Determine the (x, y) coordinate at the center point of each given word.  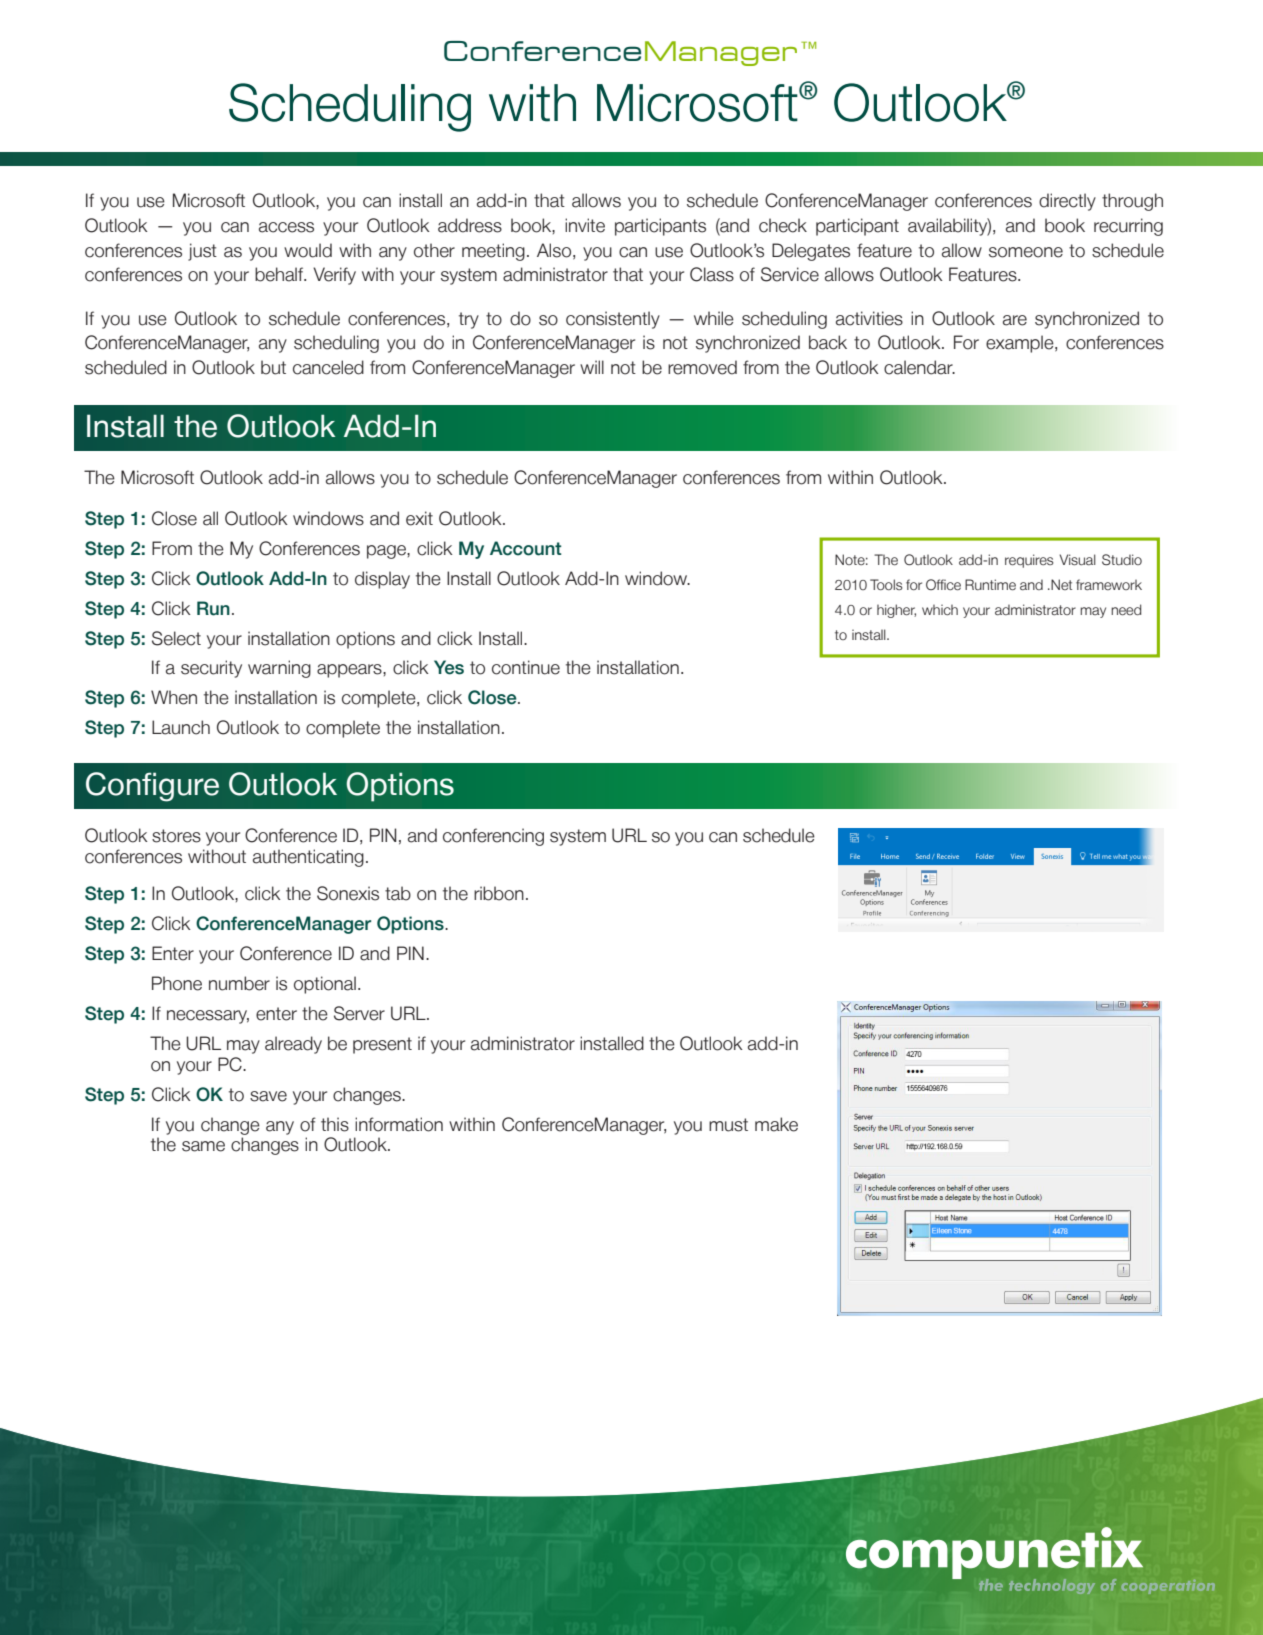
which (940, 610)
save (268, 1096)
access (286, 227)
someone (1026, 252)
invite (585, 225)
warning (279, 669)
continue (526, 667)
